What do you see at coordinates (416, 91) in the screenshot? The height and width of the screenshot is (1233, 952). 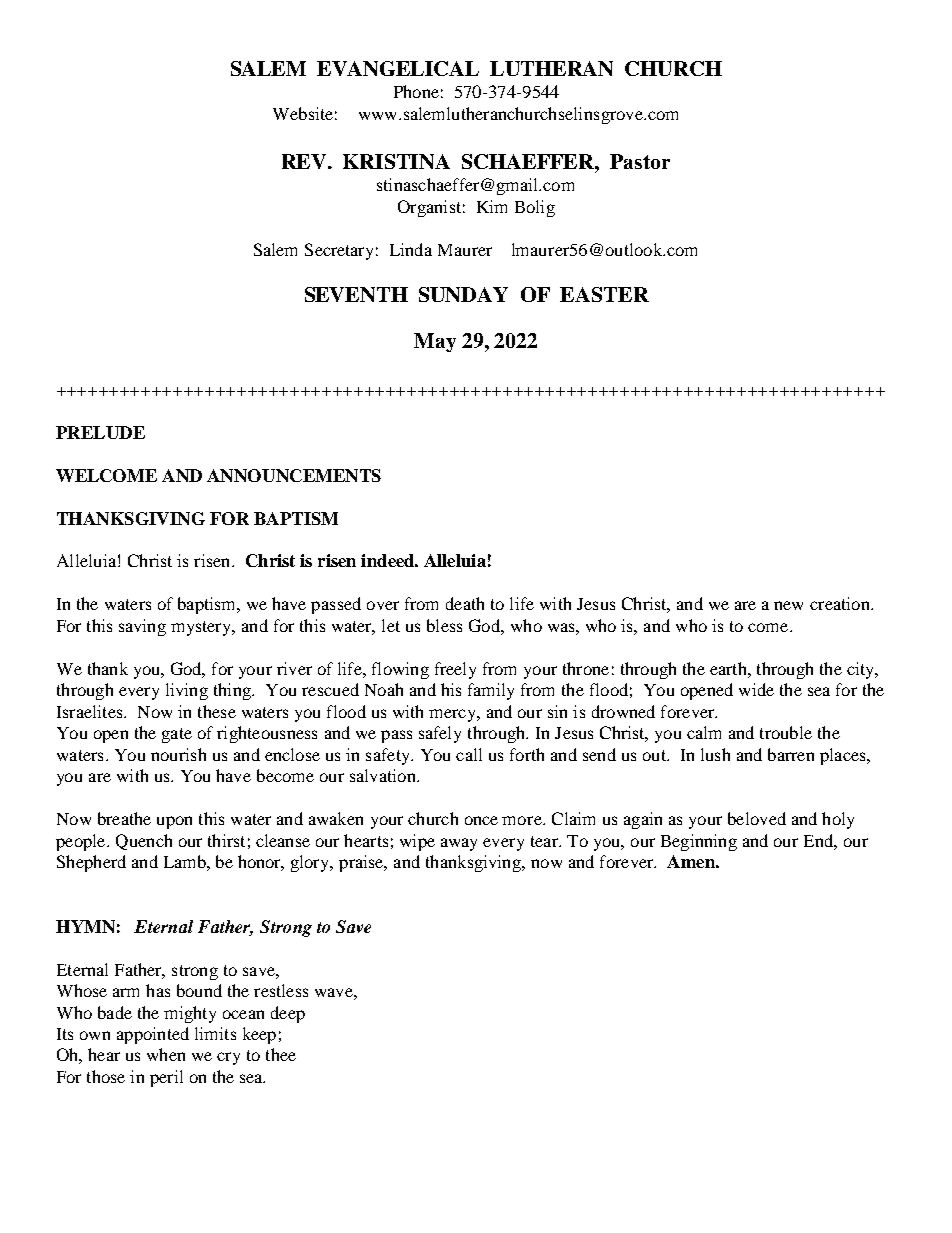 I see `Phone` at bounding box center [416, 91].
